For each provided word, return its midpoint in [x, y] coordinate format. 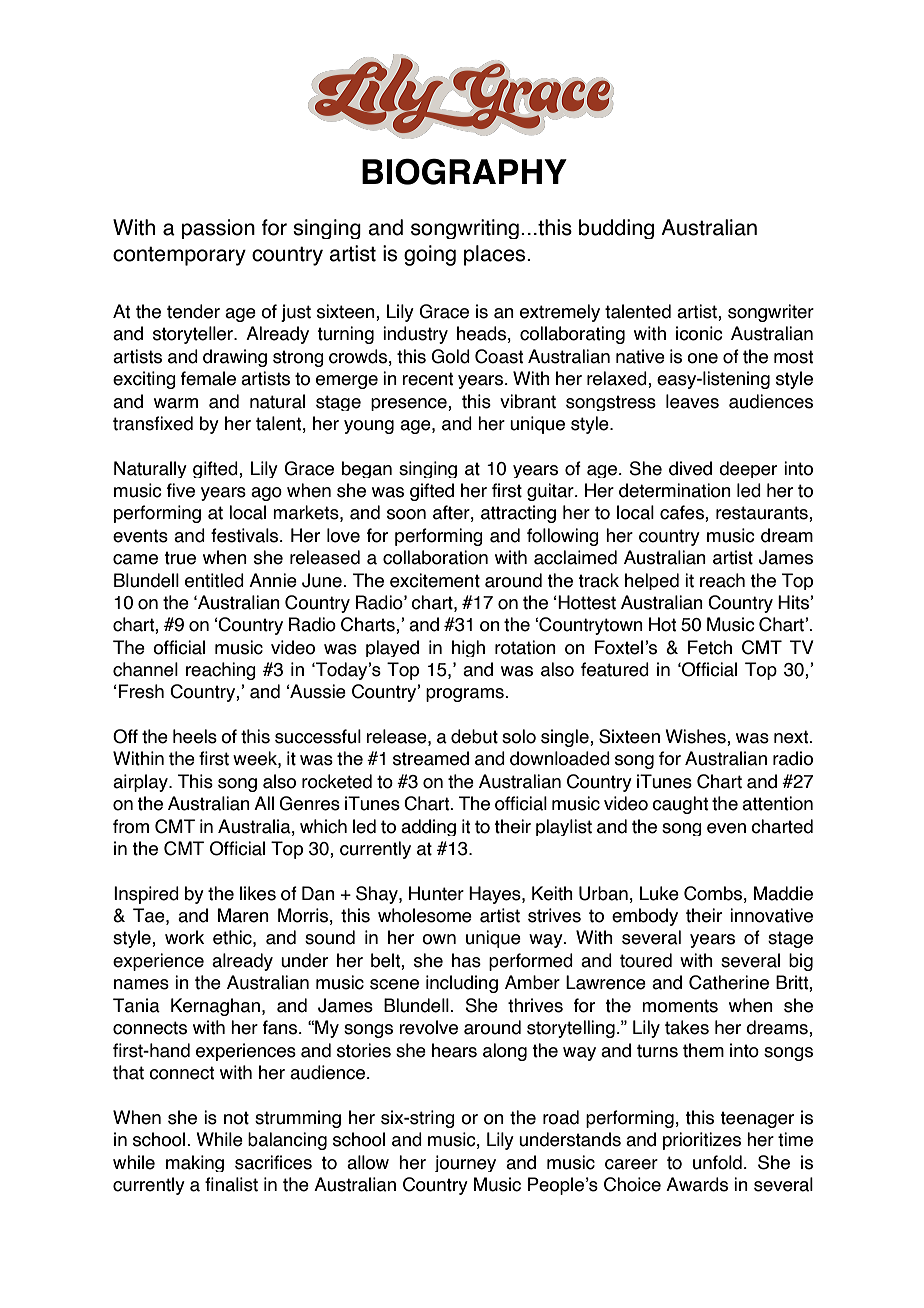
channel [145, 669]
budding [616, 229]
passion [218, 229]
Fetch [710, 647]
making [195, 1163]
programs [466, 695]
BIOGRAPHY [464, 171]
